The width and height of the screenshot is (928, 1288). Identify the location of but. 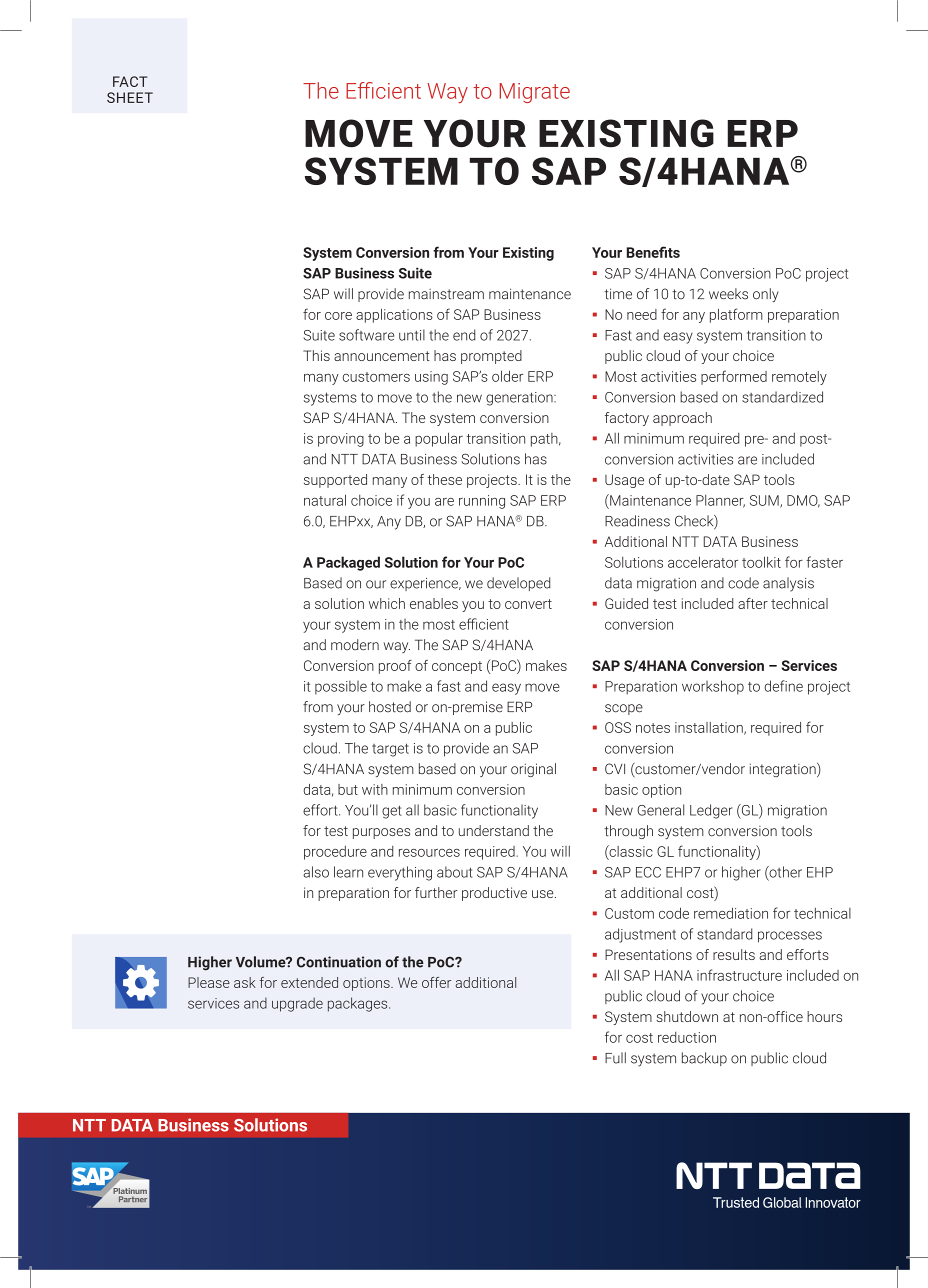
(348, 789).
